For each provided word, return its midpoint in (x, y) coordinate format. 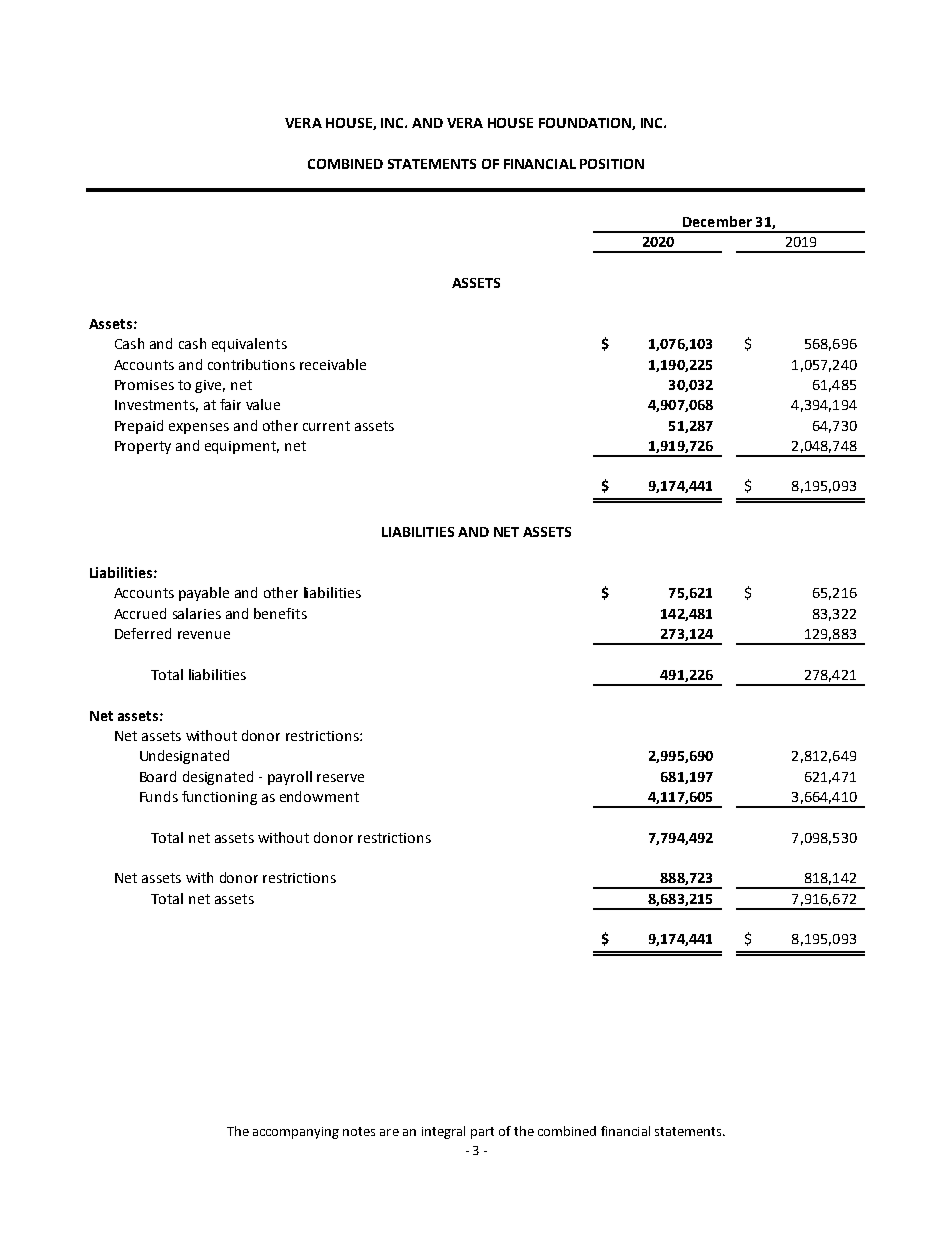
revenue (204, 635)
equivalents (249, 345)
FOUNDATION (586, 124)
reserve (340, 778)
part (482, 1133)
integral (443, 1132)
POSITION (612, 164)
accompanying (296, 1133)
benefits (280, 613)
